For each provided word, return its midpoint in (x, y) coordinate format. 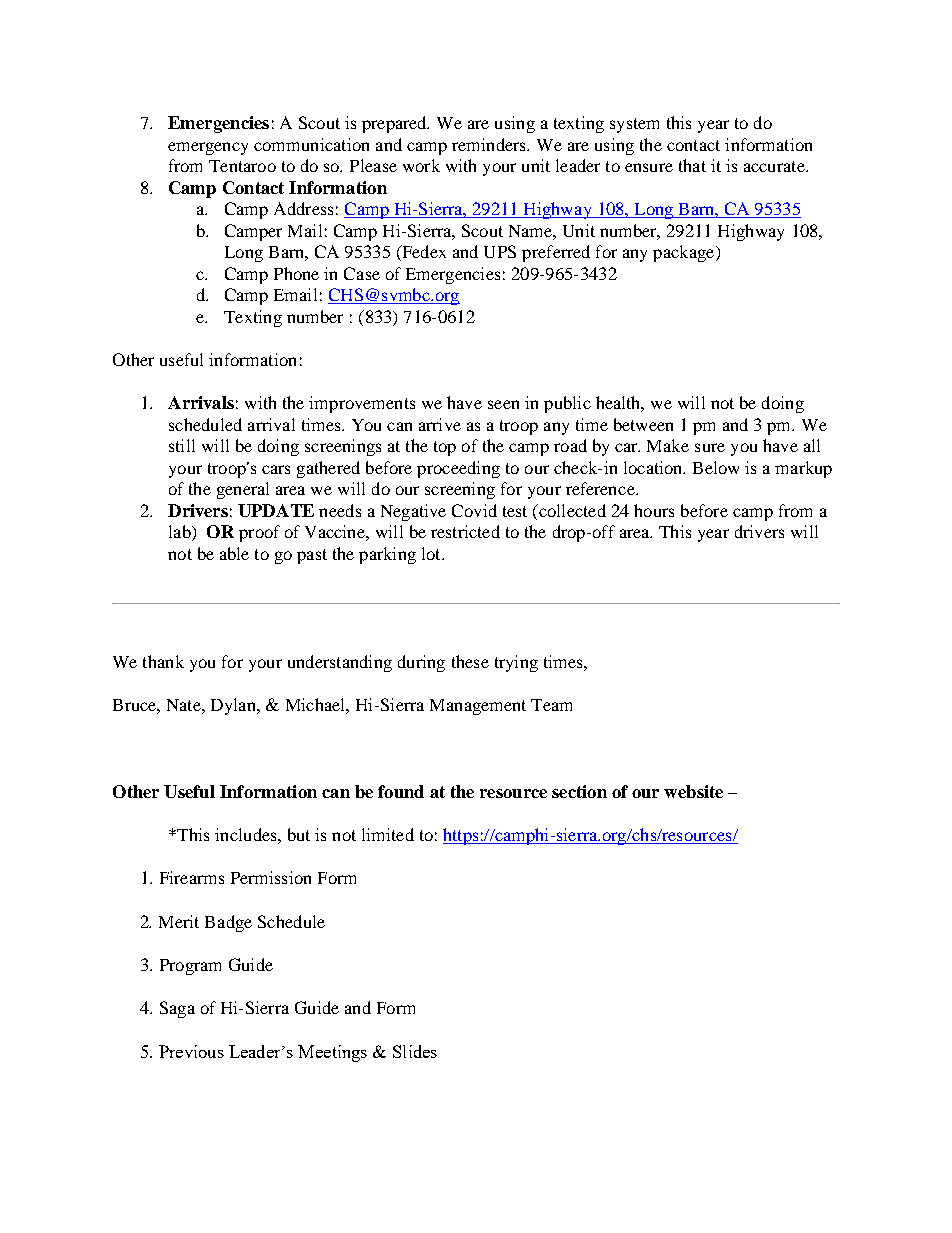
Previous (191, 1051)
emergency (208, 148)
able (234, 553)
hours (654, 510)
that (692, 165)
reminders (490, 144)
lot (432, 553)
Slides (415, 1051)
